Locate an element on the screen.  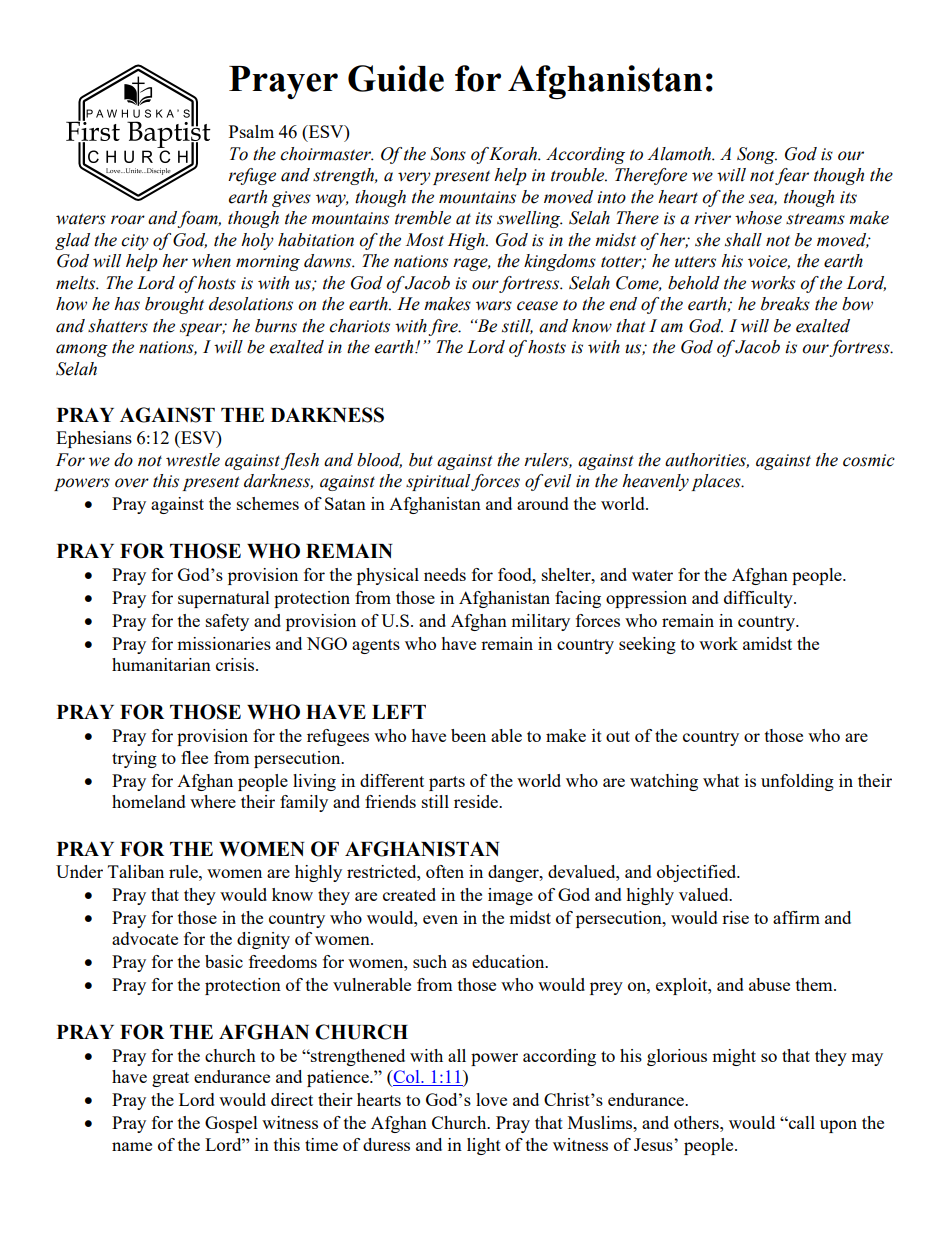
Taliban is located at coordinates (136, 871).
